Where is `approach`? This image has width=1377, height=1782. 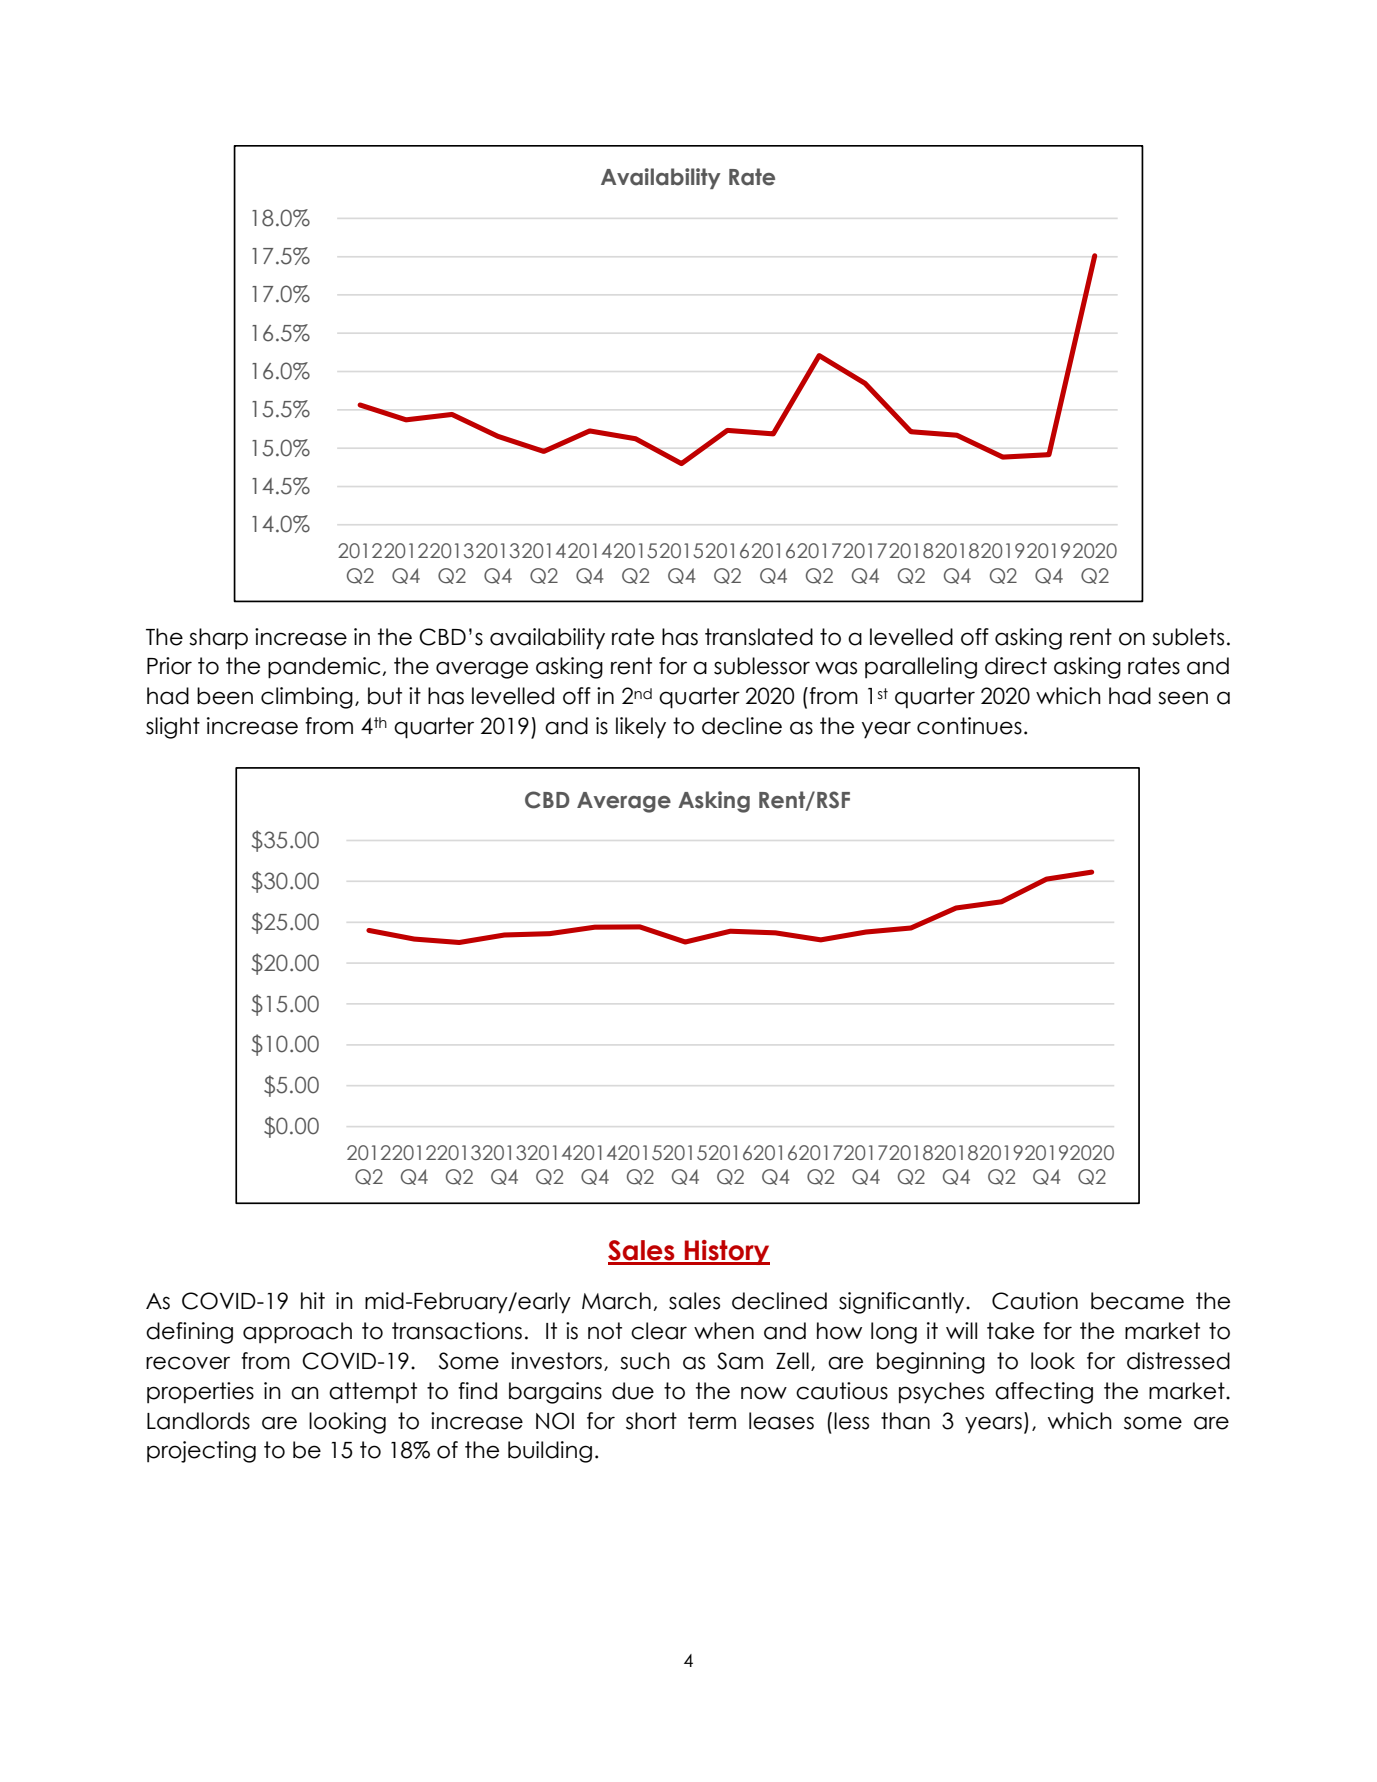
approach is located at coordinates (297, 1333).
